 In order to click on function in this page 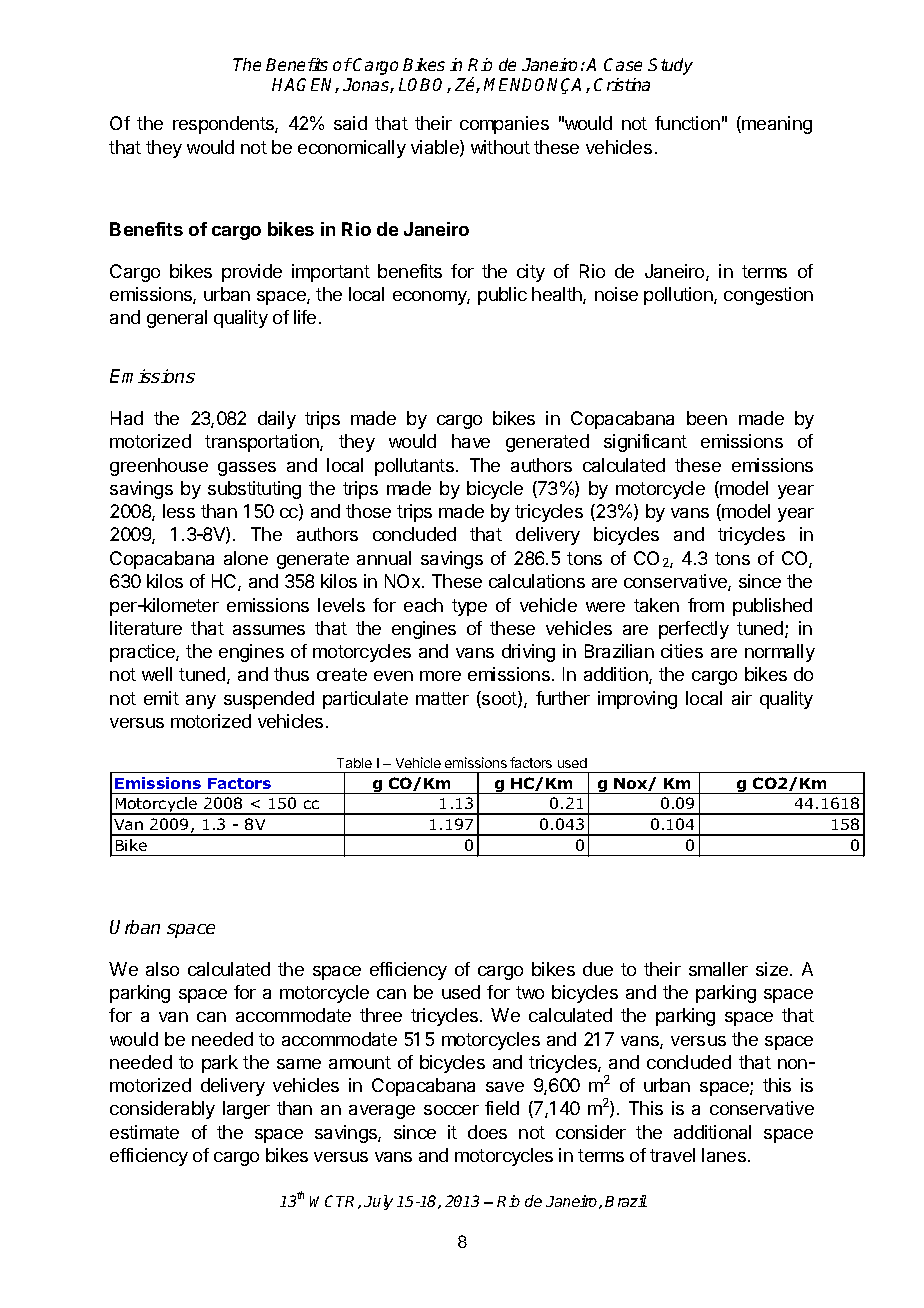, I will do `click(687, 123)`.
